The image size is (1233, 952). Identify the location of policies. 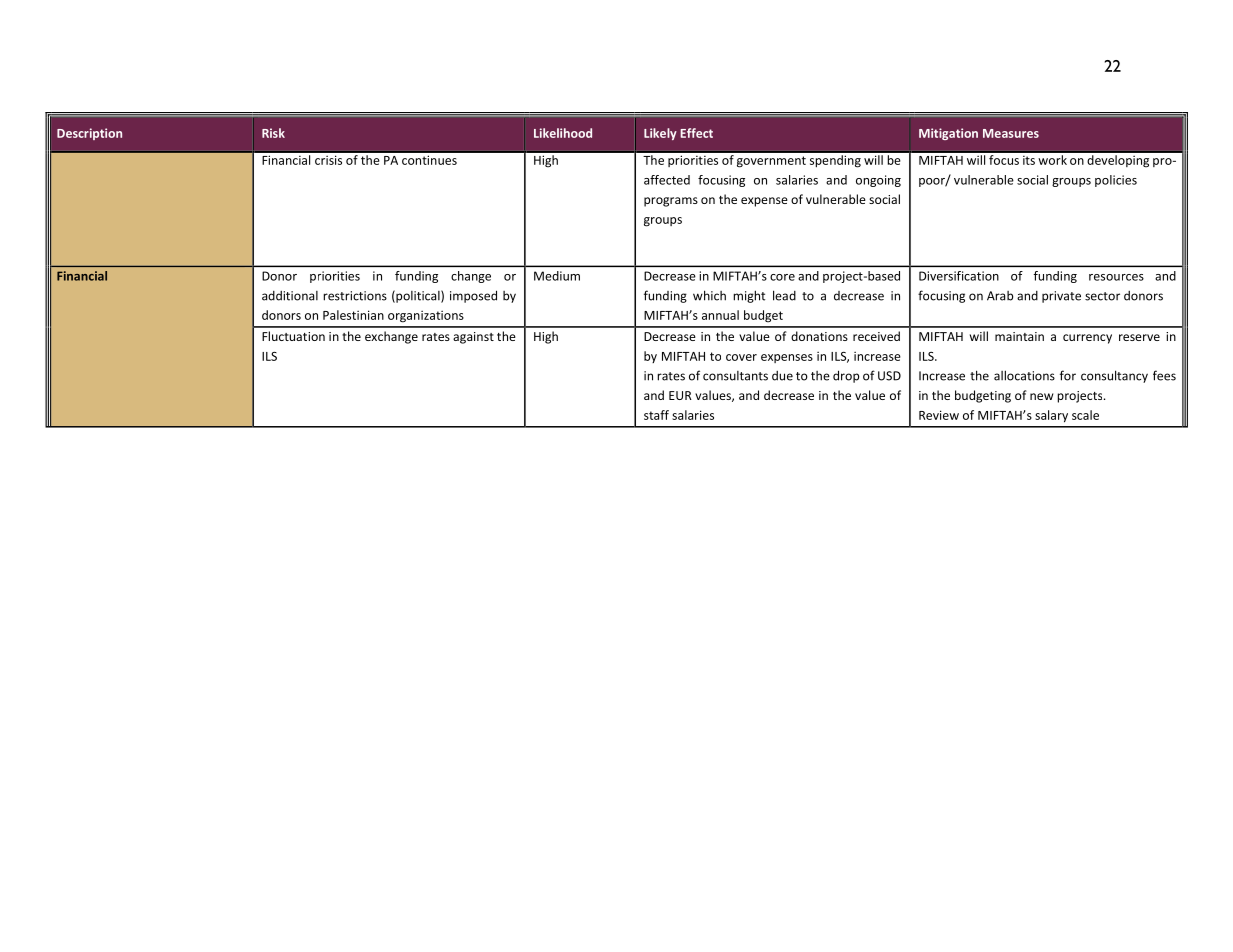
(1116, 181).
